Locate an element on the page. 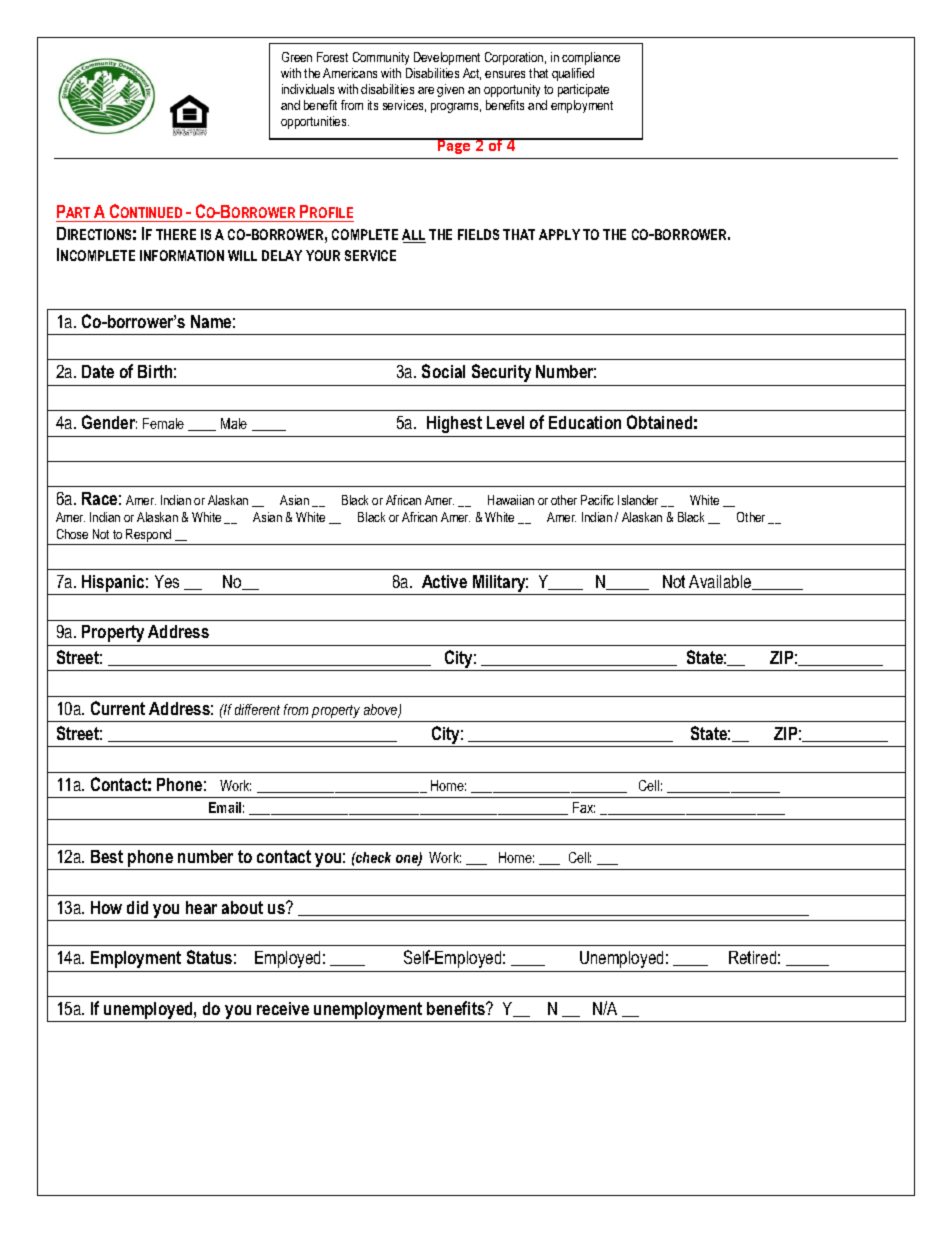  Active is located at coordinates (444, 581).
